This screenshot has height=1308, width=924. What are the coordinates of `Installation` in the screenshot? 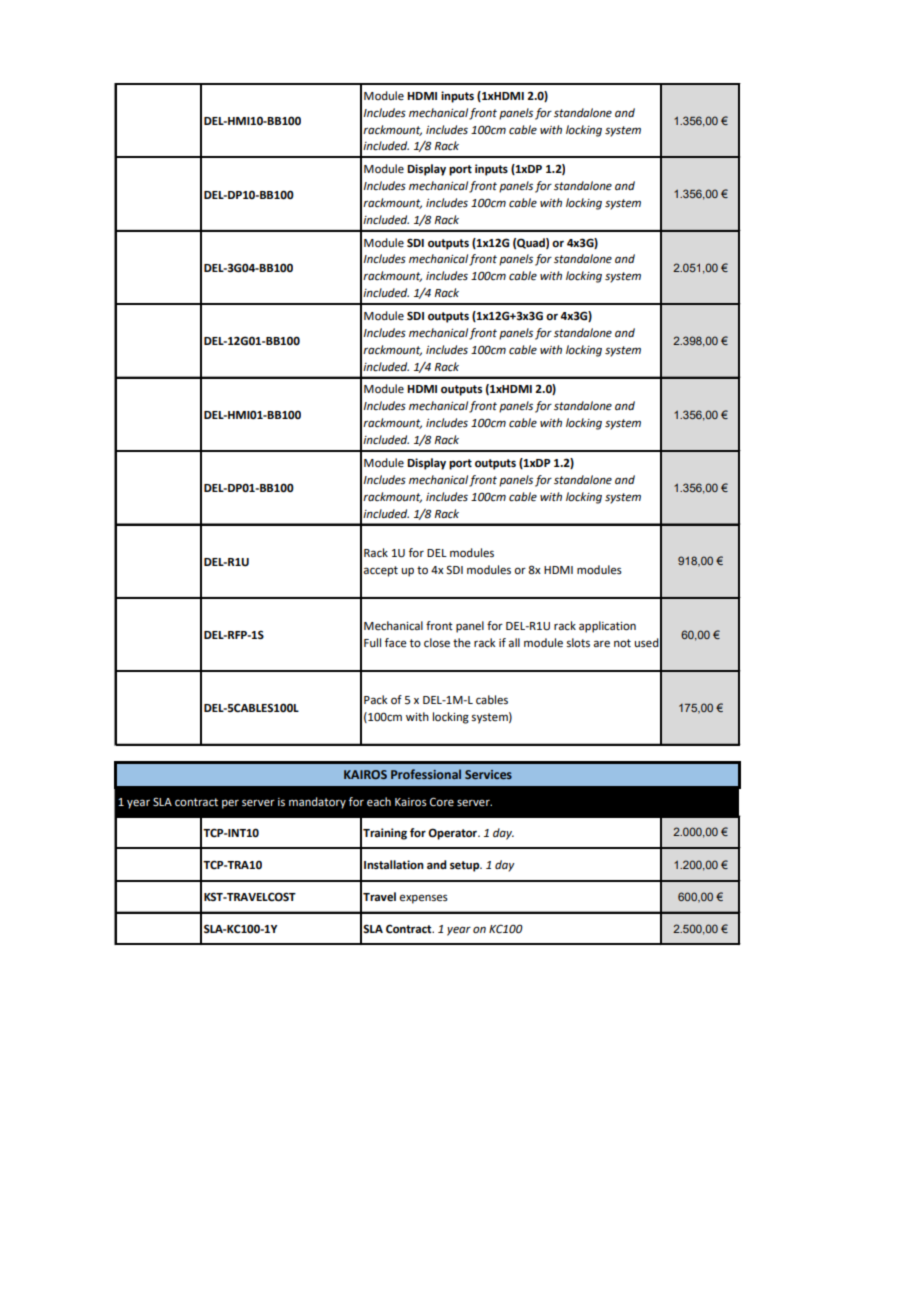 It's located at (394, 865).
